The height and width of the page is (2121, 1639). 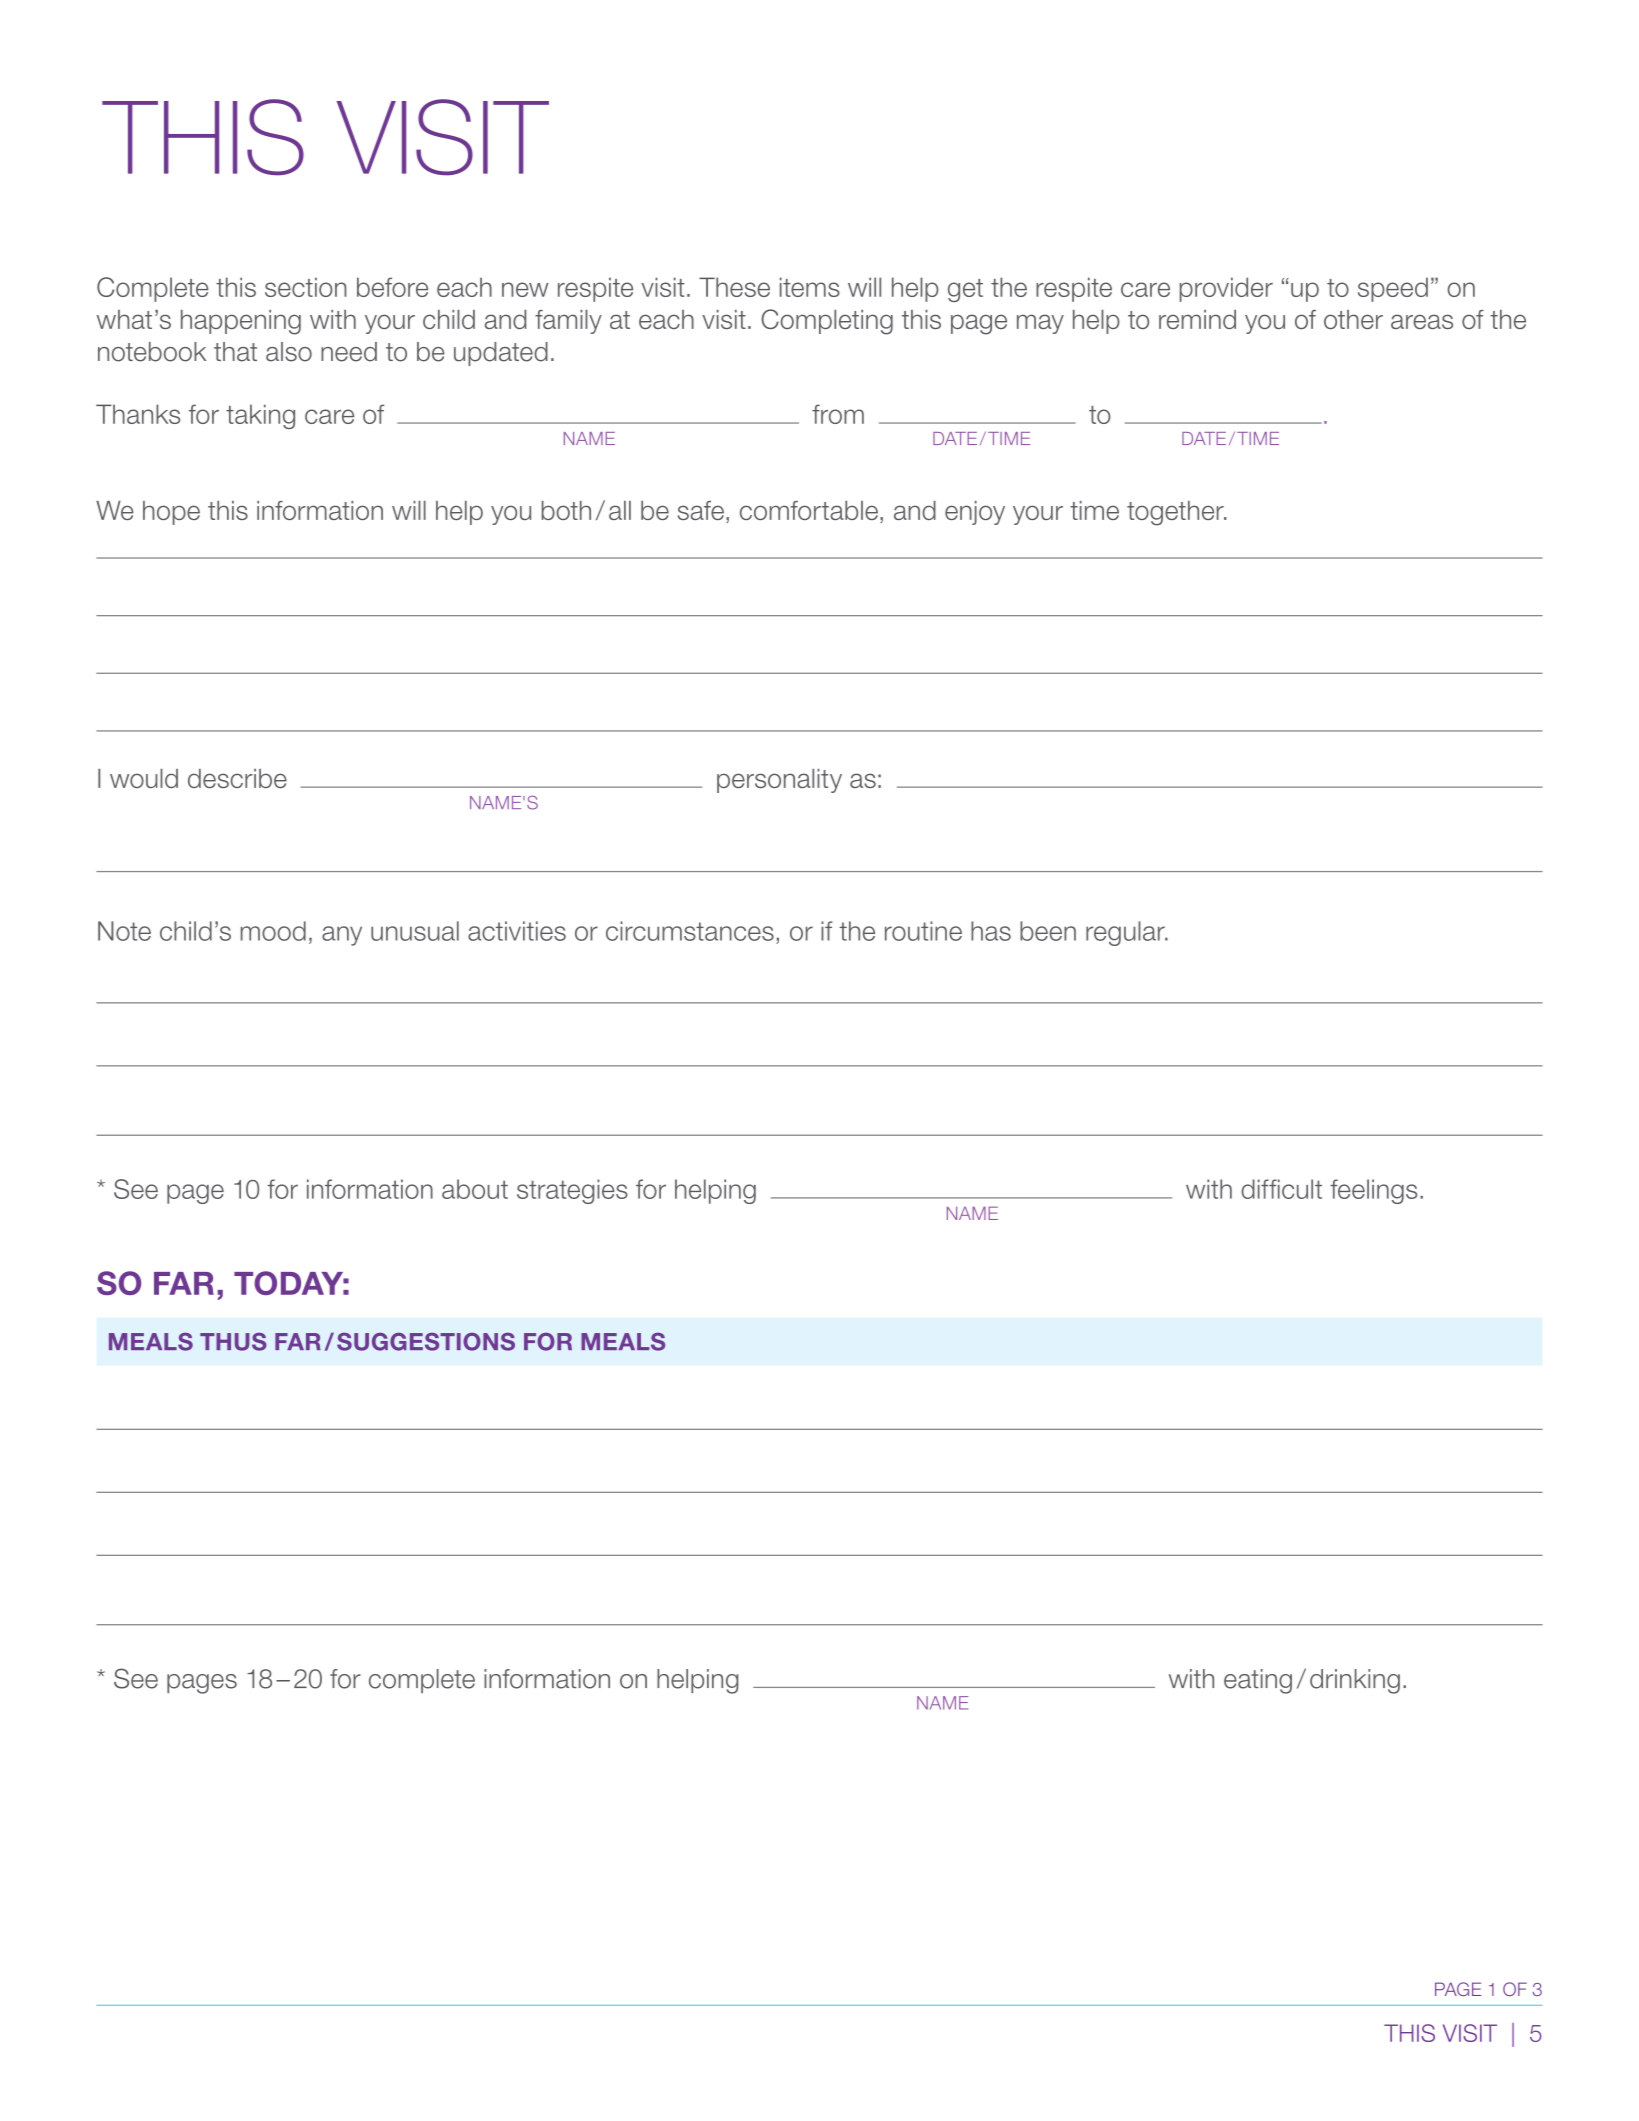 I want to click on happening, so click(x=241, y=322).
